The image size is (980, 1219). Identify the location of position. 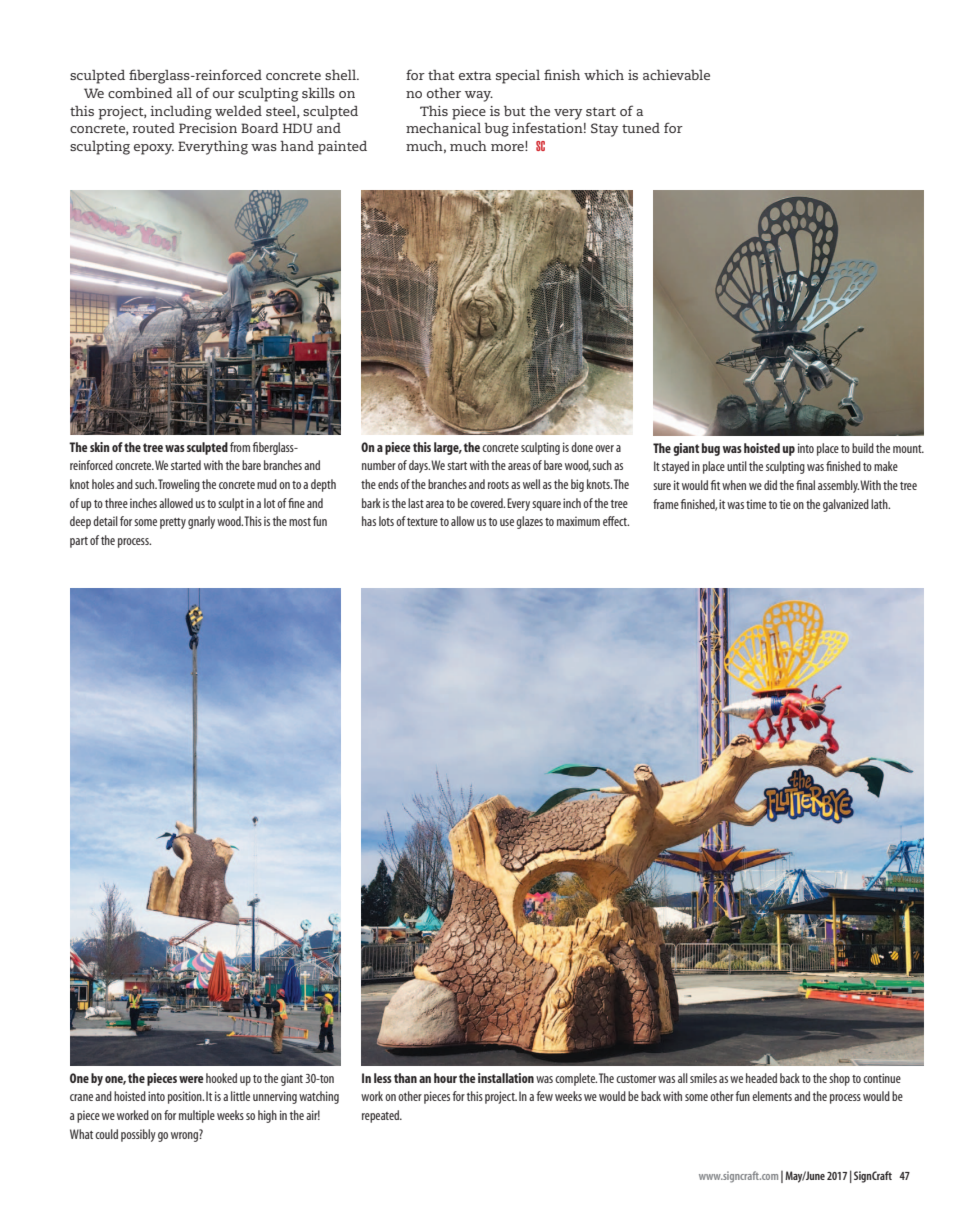
(186, 1097).
